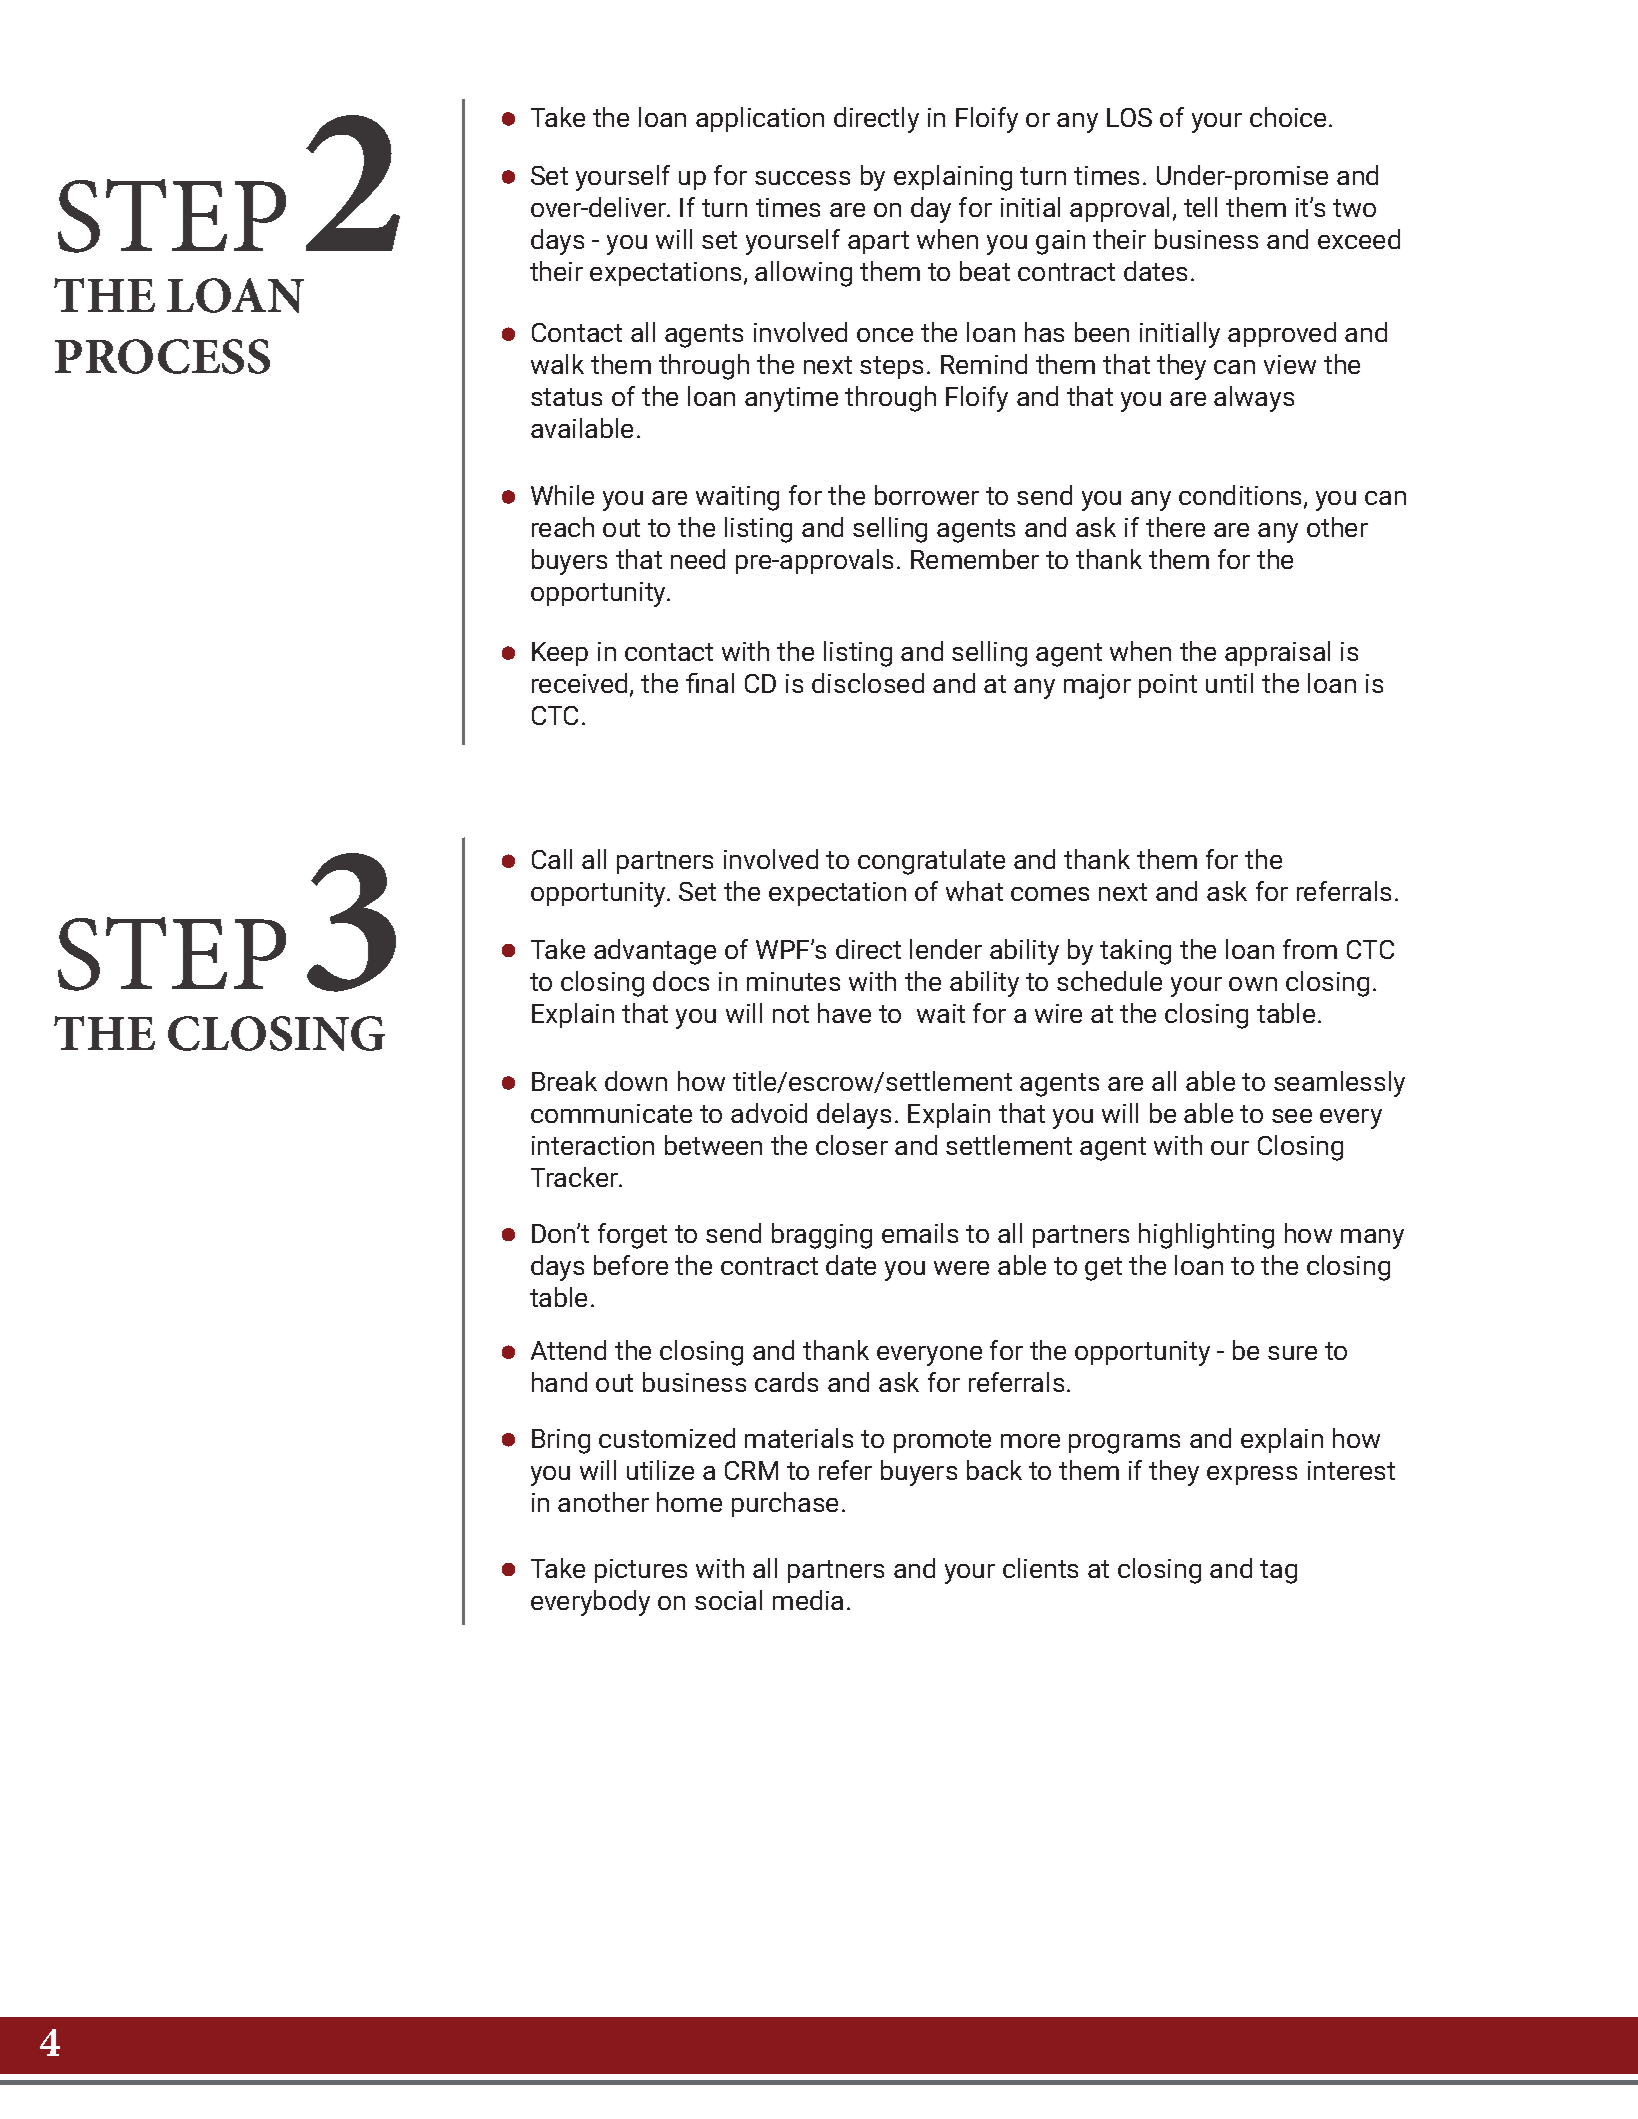  I want to click on tell, so click(1200, 207).
